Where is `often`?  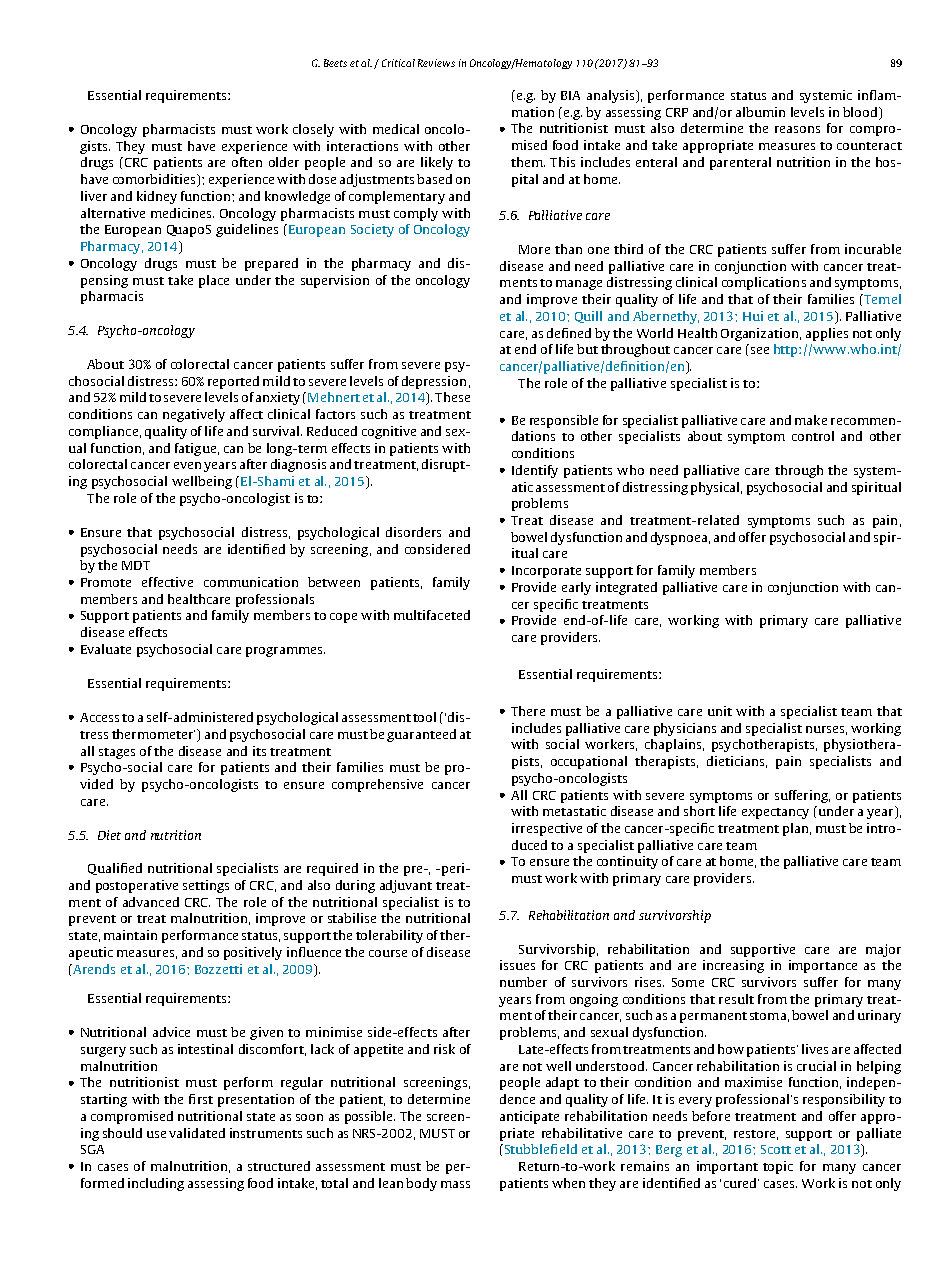 often is located at coordinates (247, 162).
